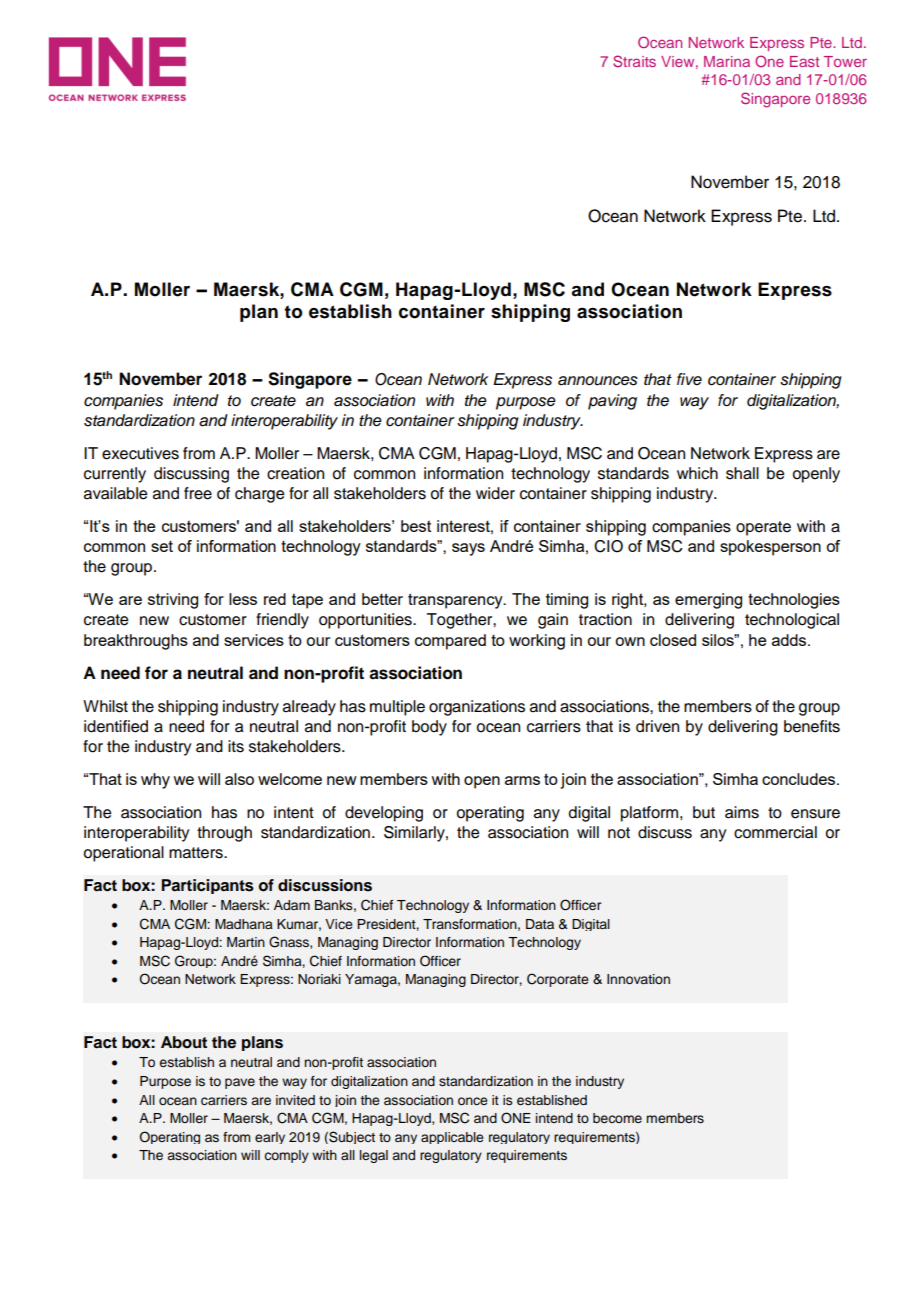  What do you see at coordinates (116, 726) in the screenshot?
I see `identified` at bounding box center [116, 726].
